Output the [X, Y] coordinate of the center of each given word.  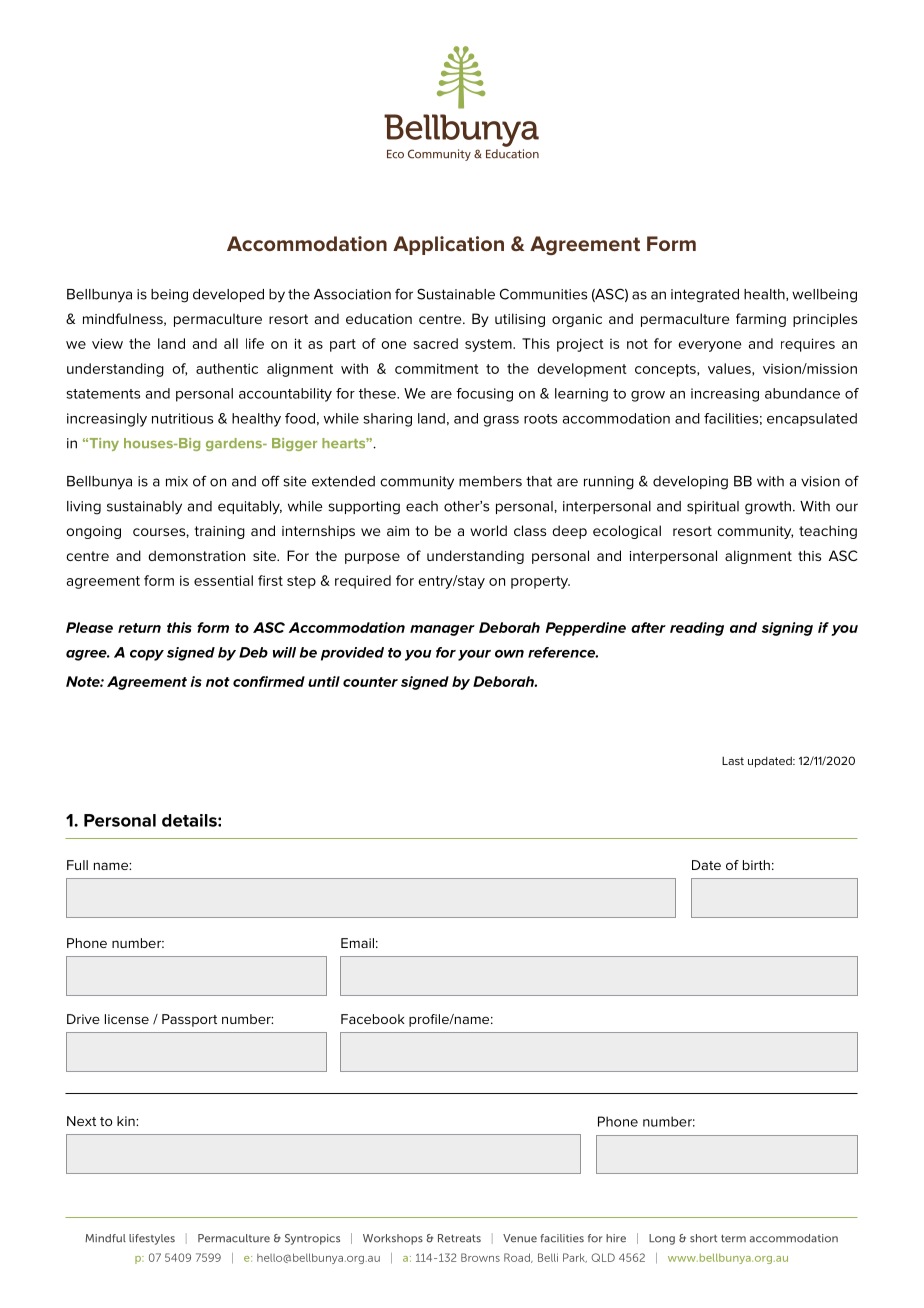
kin [127, 1121]
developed [228, 295]
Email [357, 943]
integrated [705, 296]
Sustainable [456, 294]
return [139, 628]
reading [697, 629]
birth [756, 865]
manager [442, 630]
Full [77, 865]
